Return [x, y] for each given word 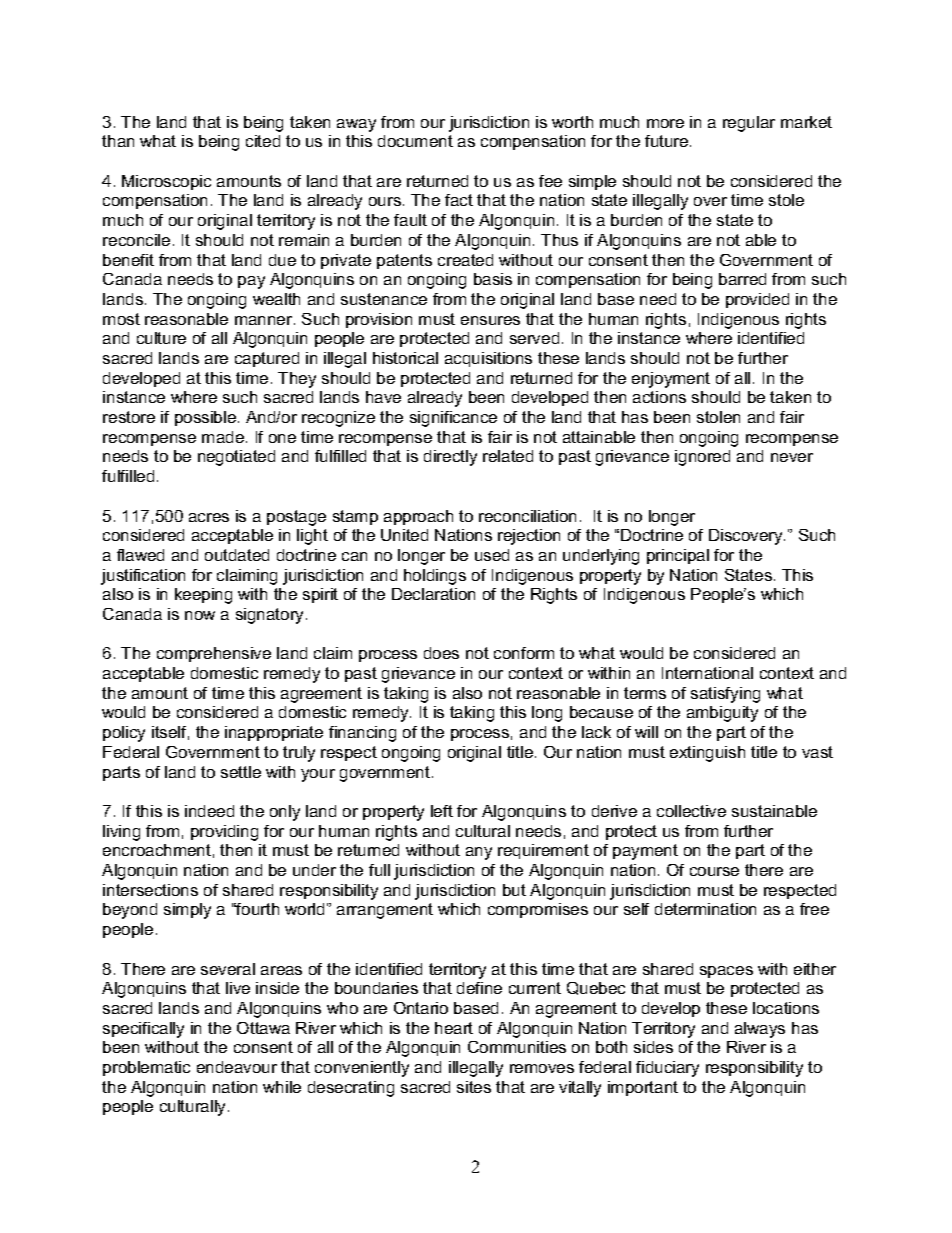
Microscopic [166, 182]
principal [678, 556]
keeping [203, 596]
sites [474, 1087]
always [760, 1030]
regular [749, 124]
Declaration [433, 594]
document [415, 141]
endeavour [237, 1067]
